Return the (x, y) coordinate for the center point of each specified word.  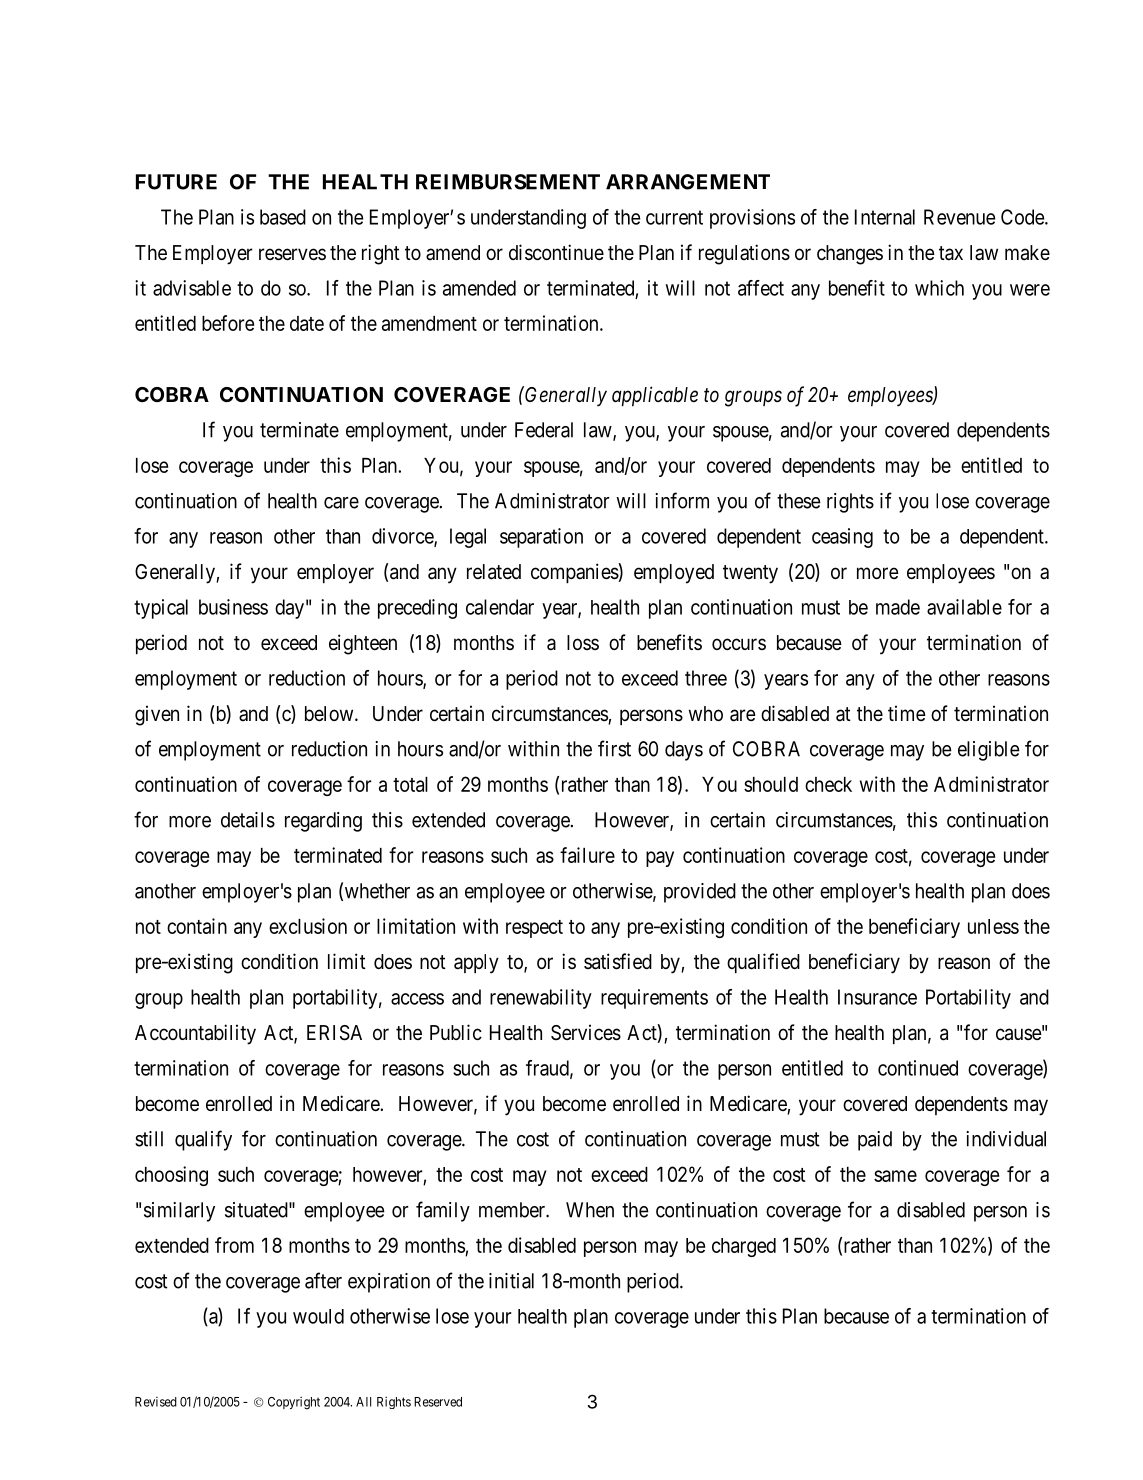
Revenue (959, 217)
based (283, 217)
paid (875, 1141)
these (799, 501)
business (233, 607)
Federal (544, 430)
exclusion (308, 926)
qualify (203, 1140)
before (228, 323)
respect (534, 929)
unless (993, 926)
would (318, 1316)
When (590, 1210)
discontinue (556, 252)
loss (583, 642)
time (907, 713)
